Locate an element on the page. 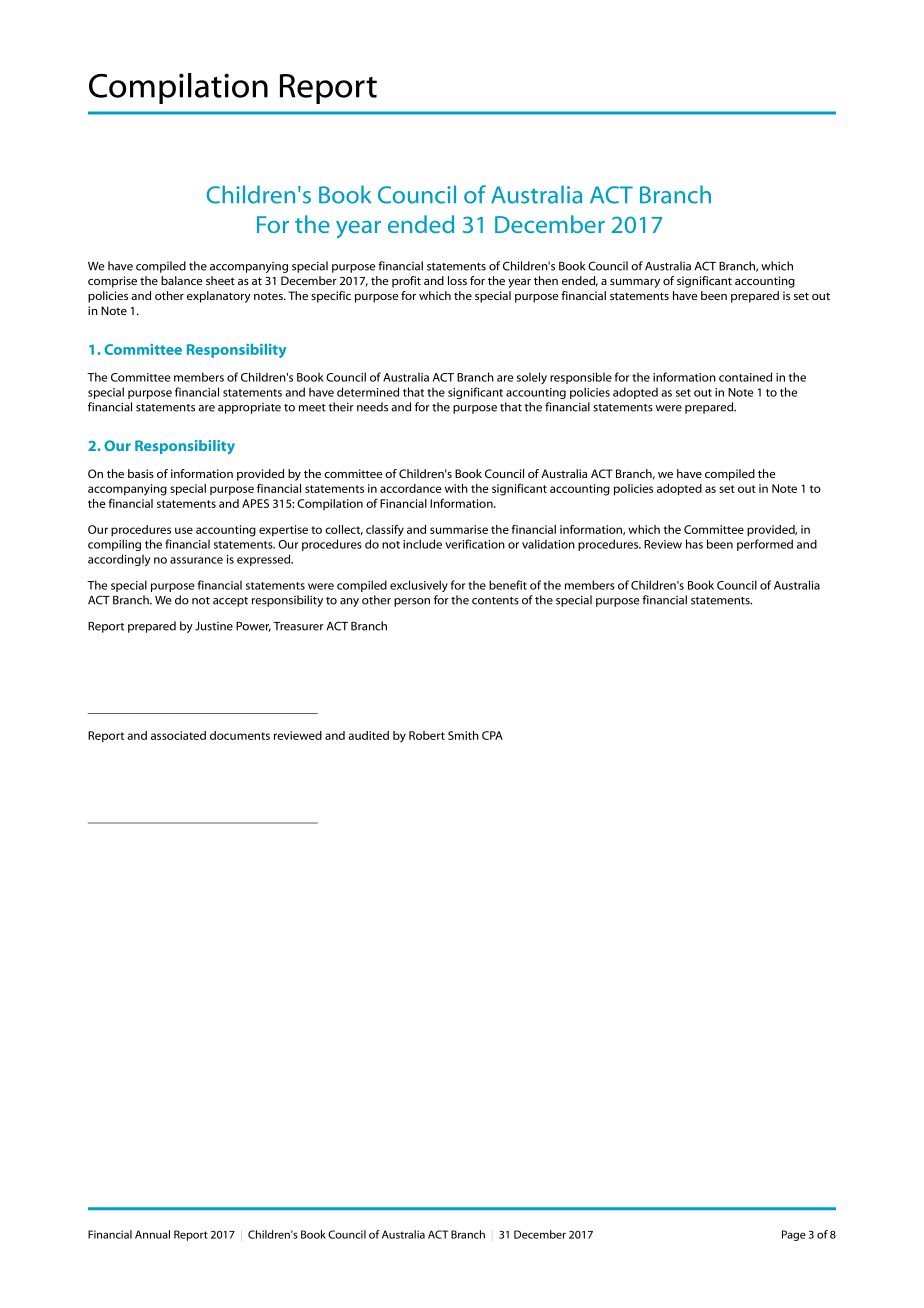 The image size is (924, 1308). CPA is located at coordinates (492, 735).
